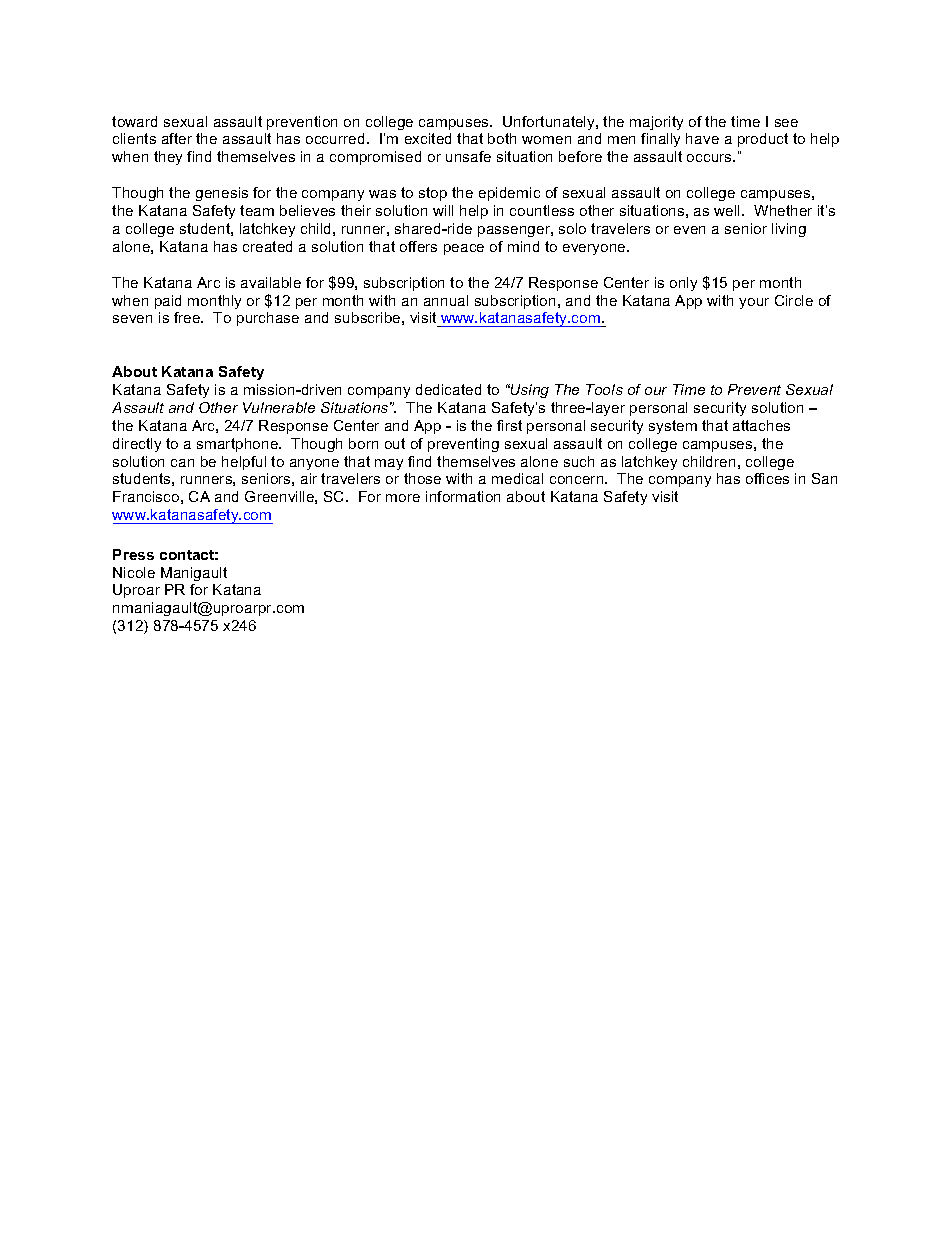  What do you see at coordinates (517, 478) in the document?
I see `medical` at bounding box center [517, 478].
